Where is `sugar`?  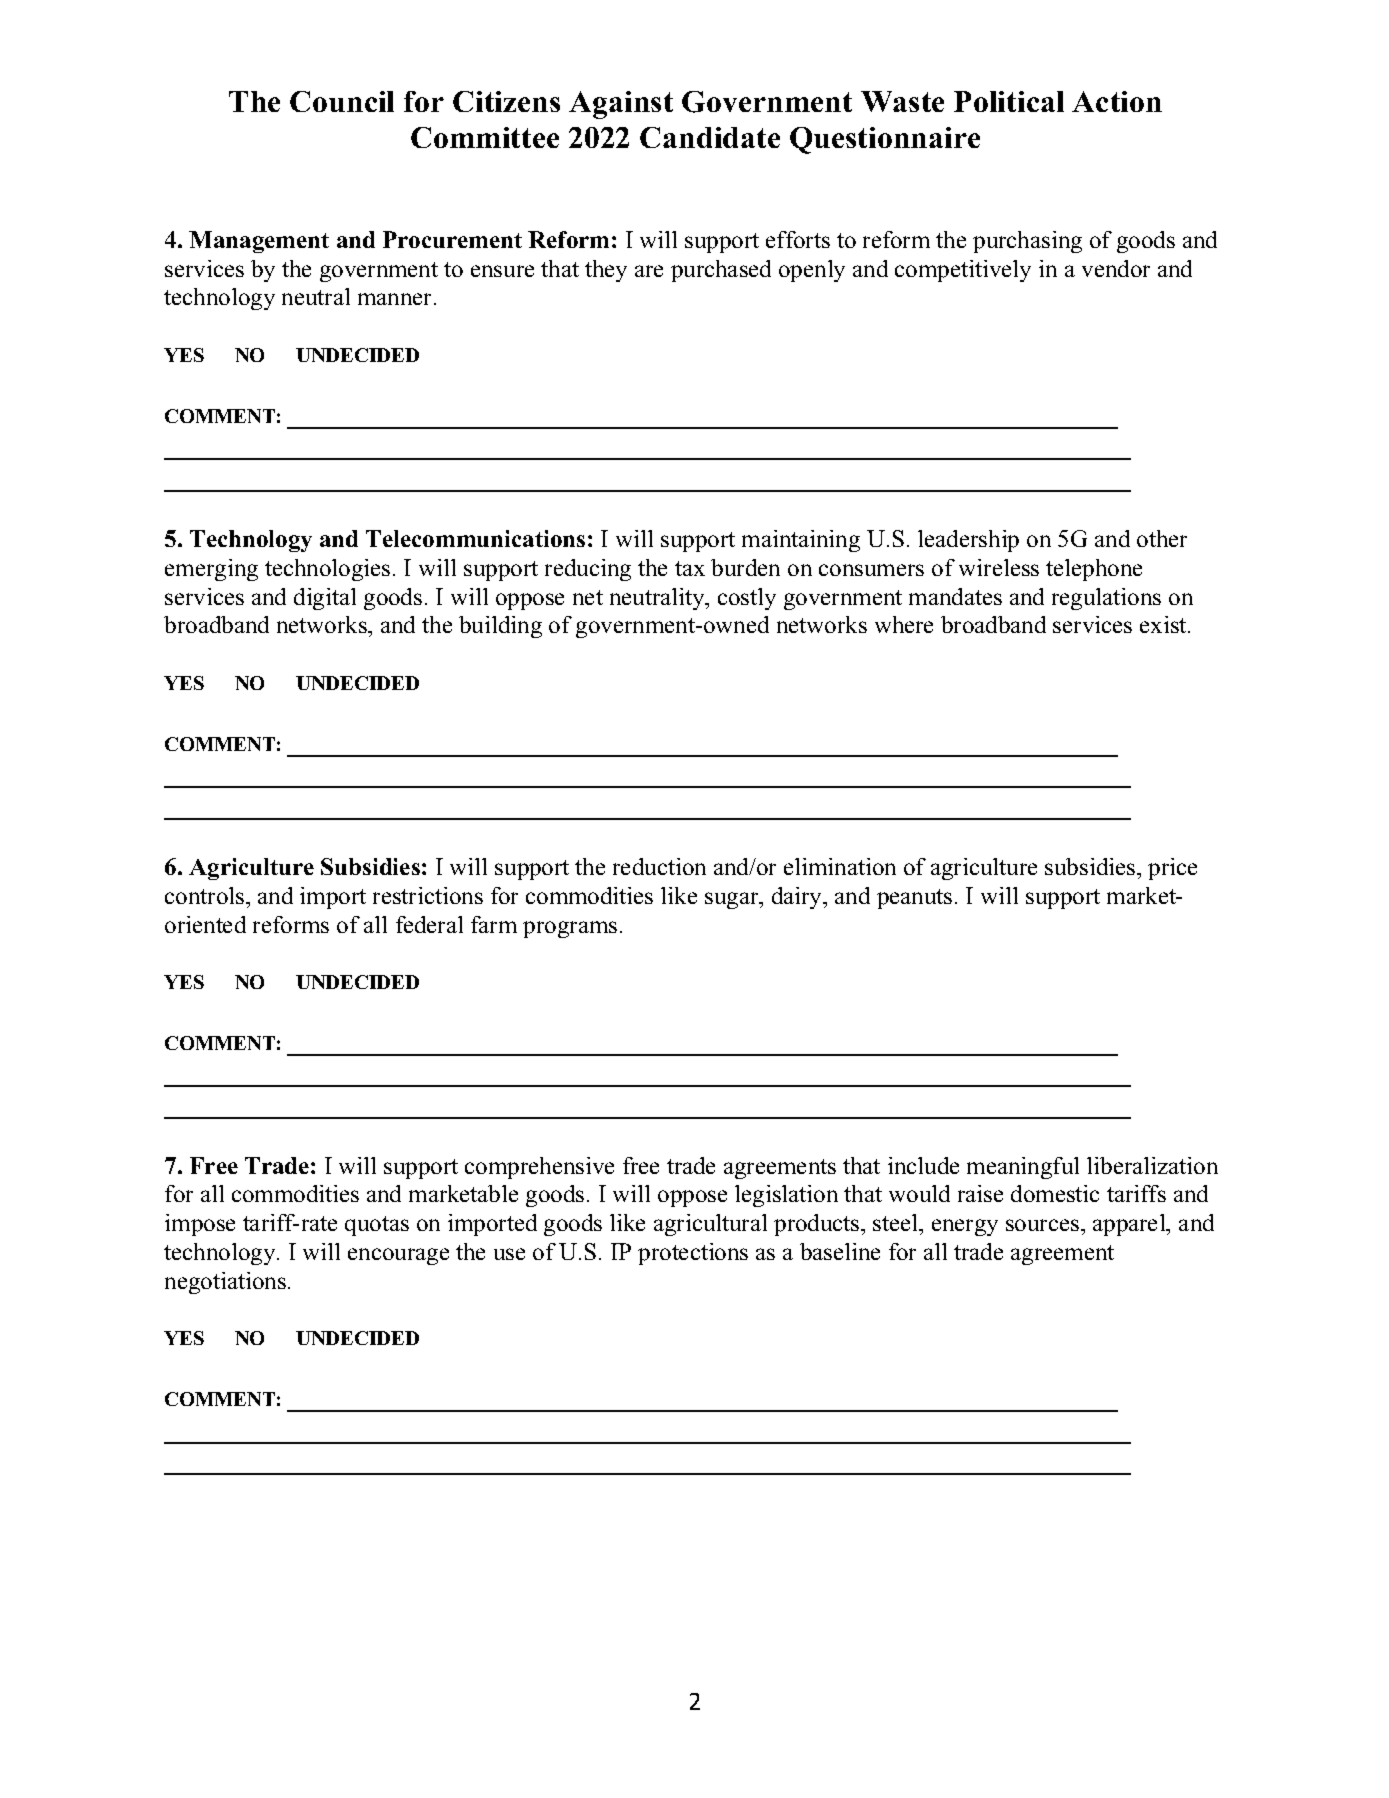 sugar is located at coordinates (733, 900).
